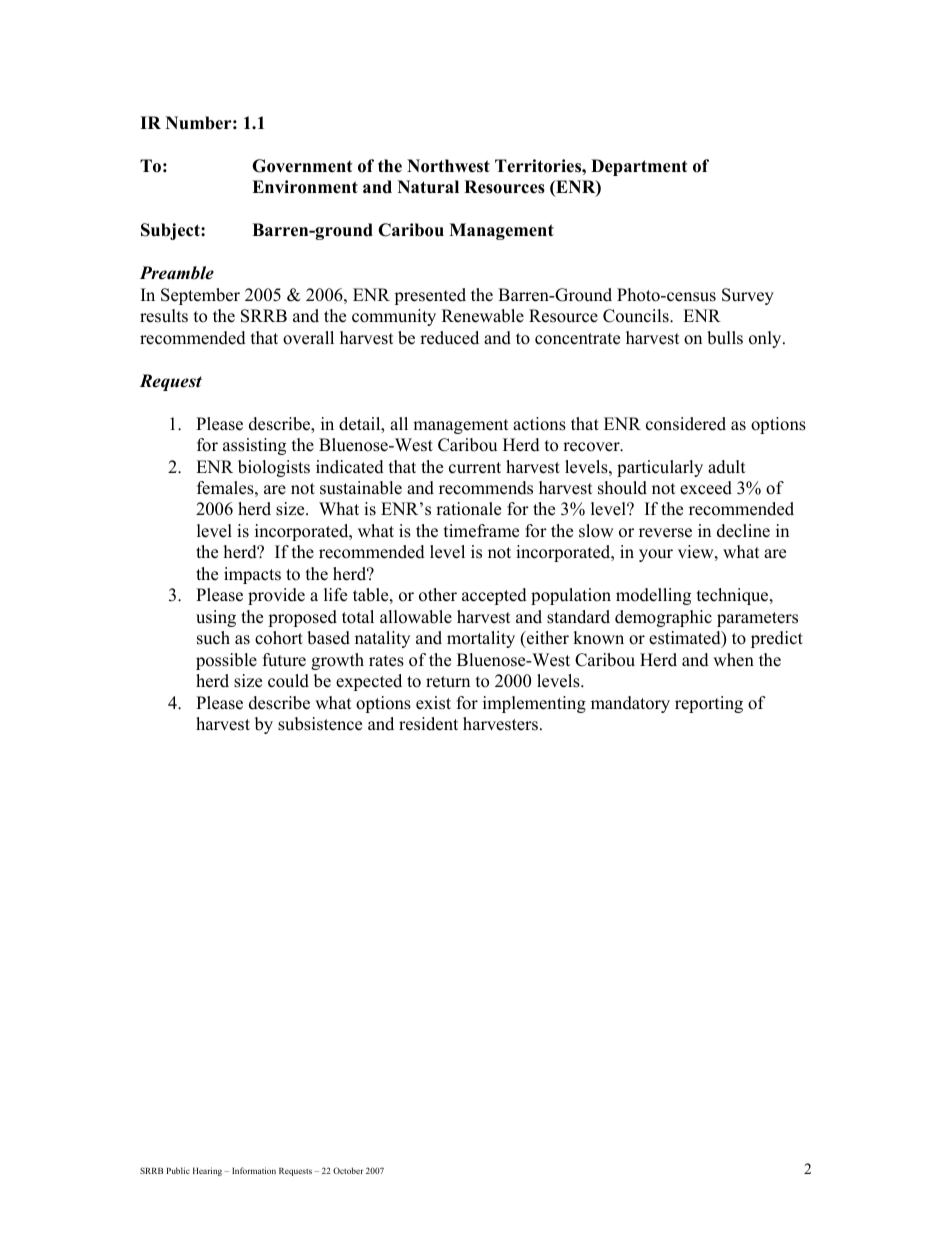 The image size is (952, 1233). What do you see at coordinates (305, 187) in the screenshot?
I see `Environment` at bounding box center [305, 187].
